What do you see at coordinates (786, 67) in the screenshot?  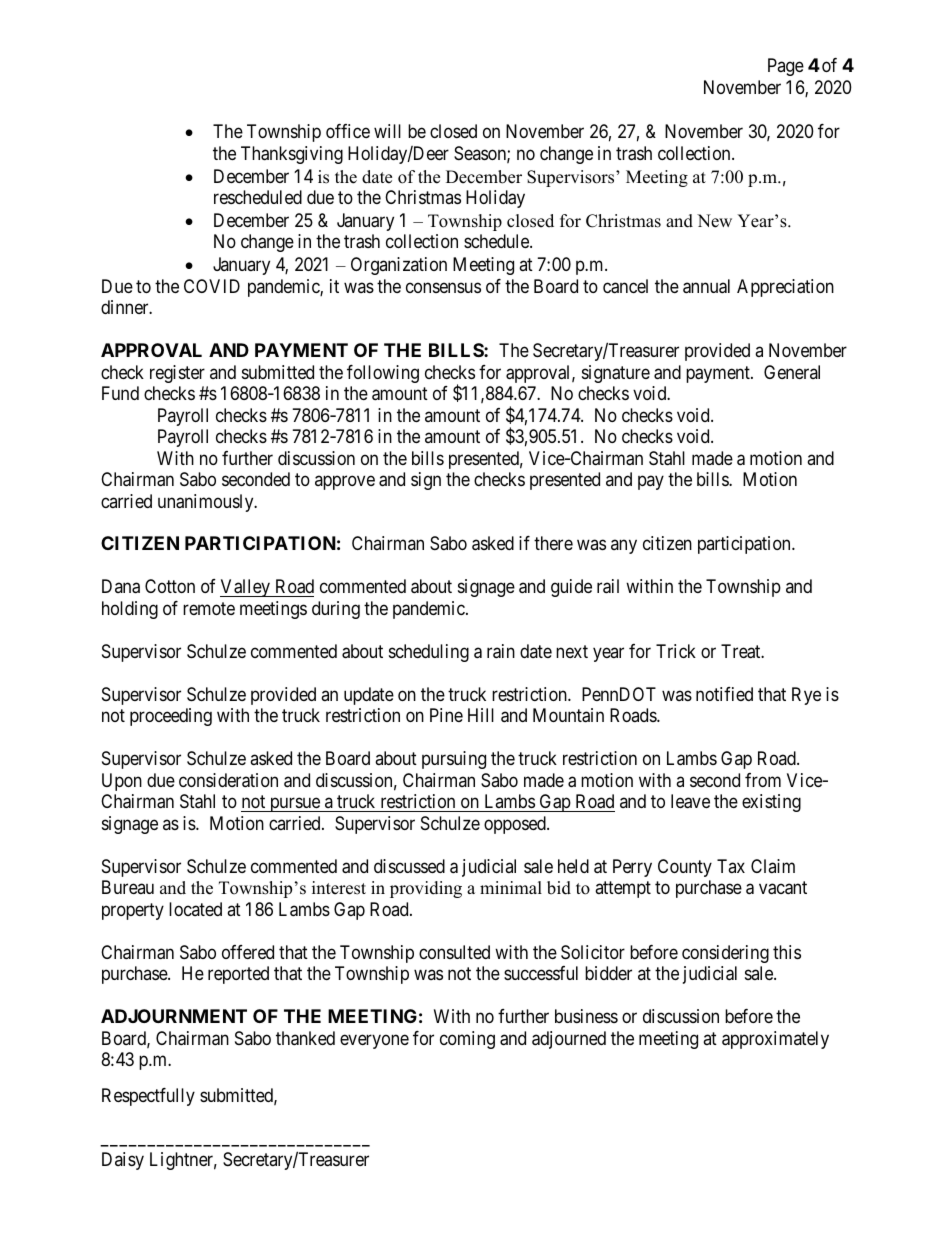 I see `Page` at bounding box center [786, 67].
